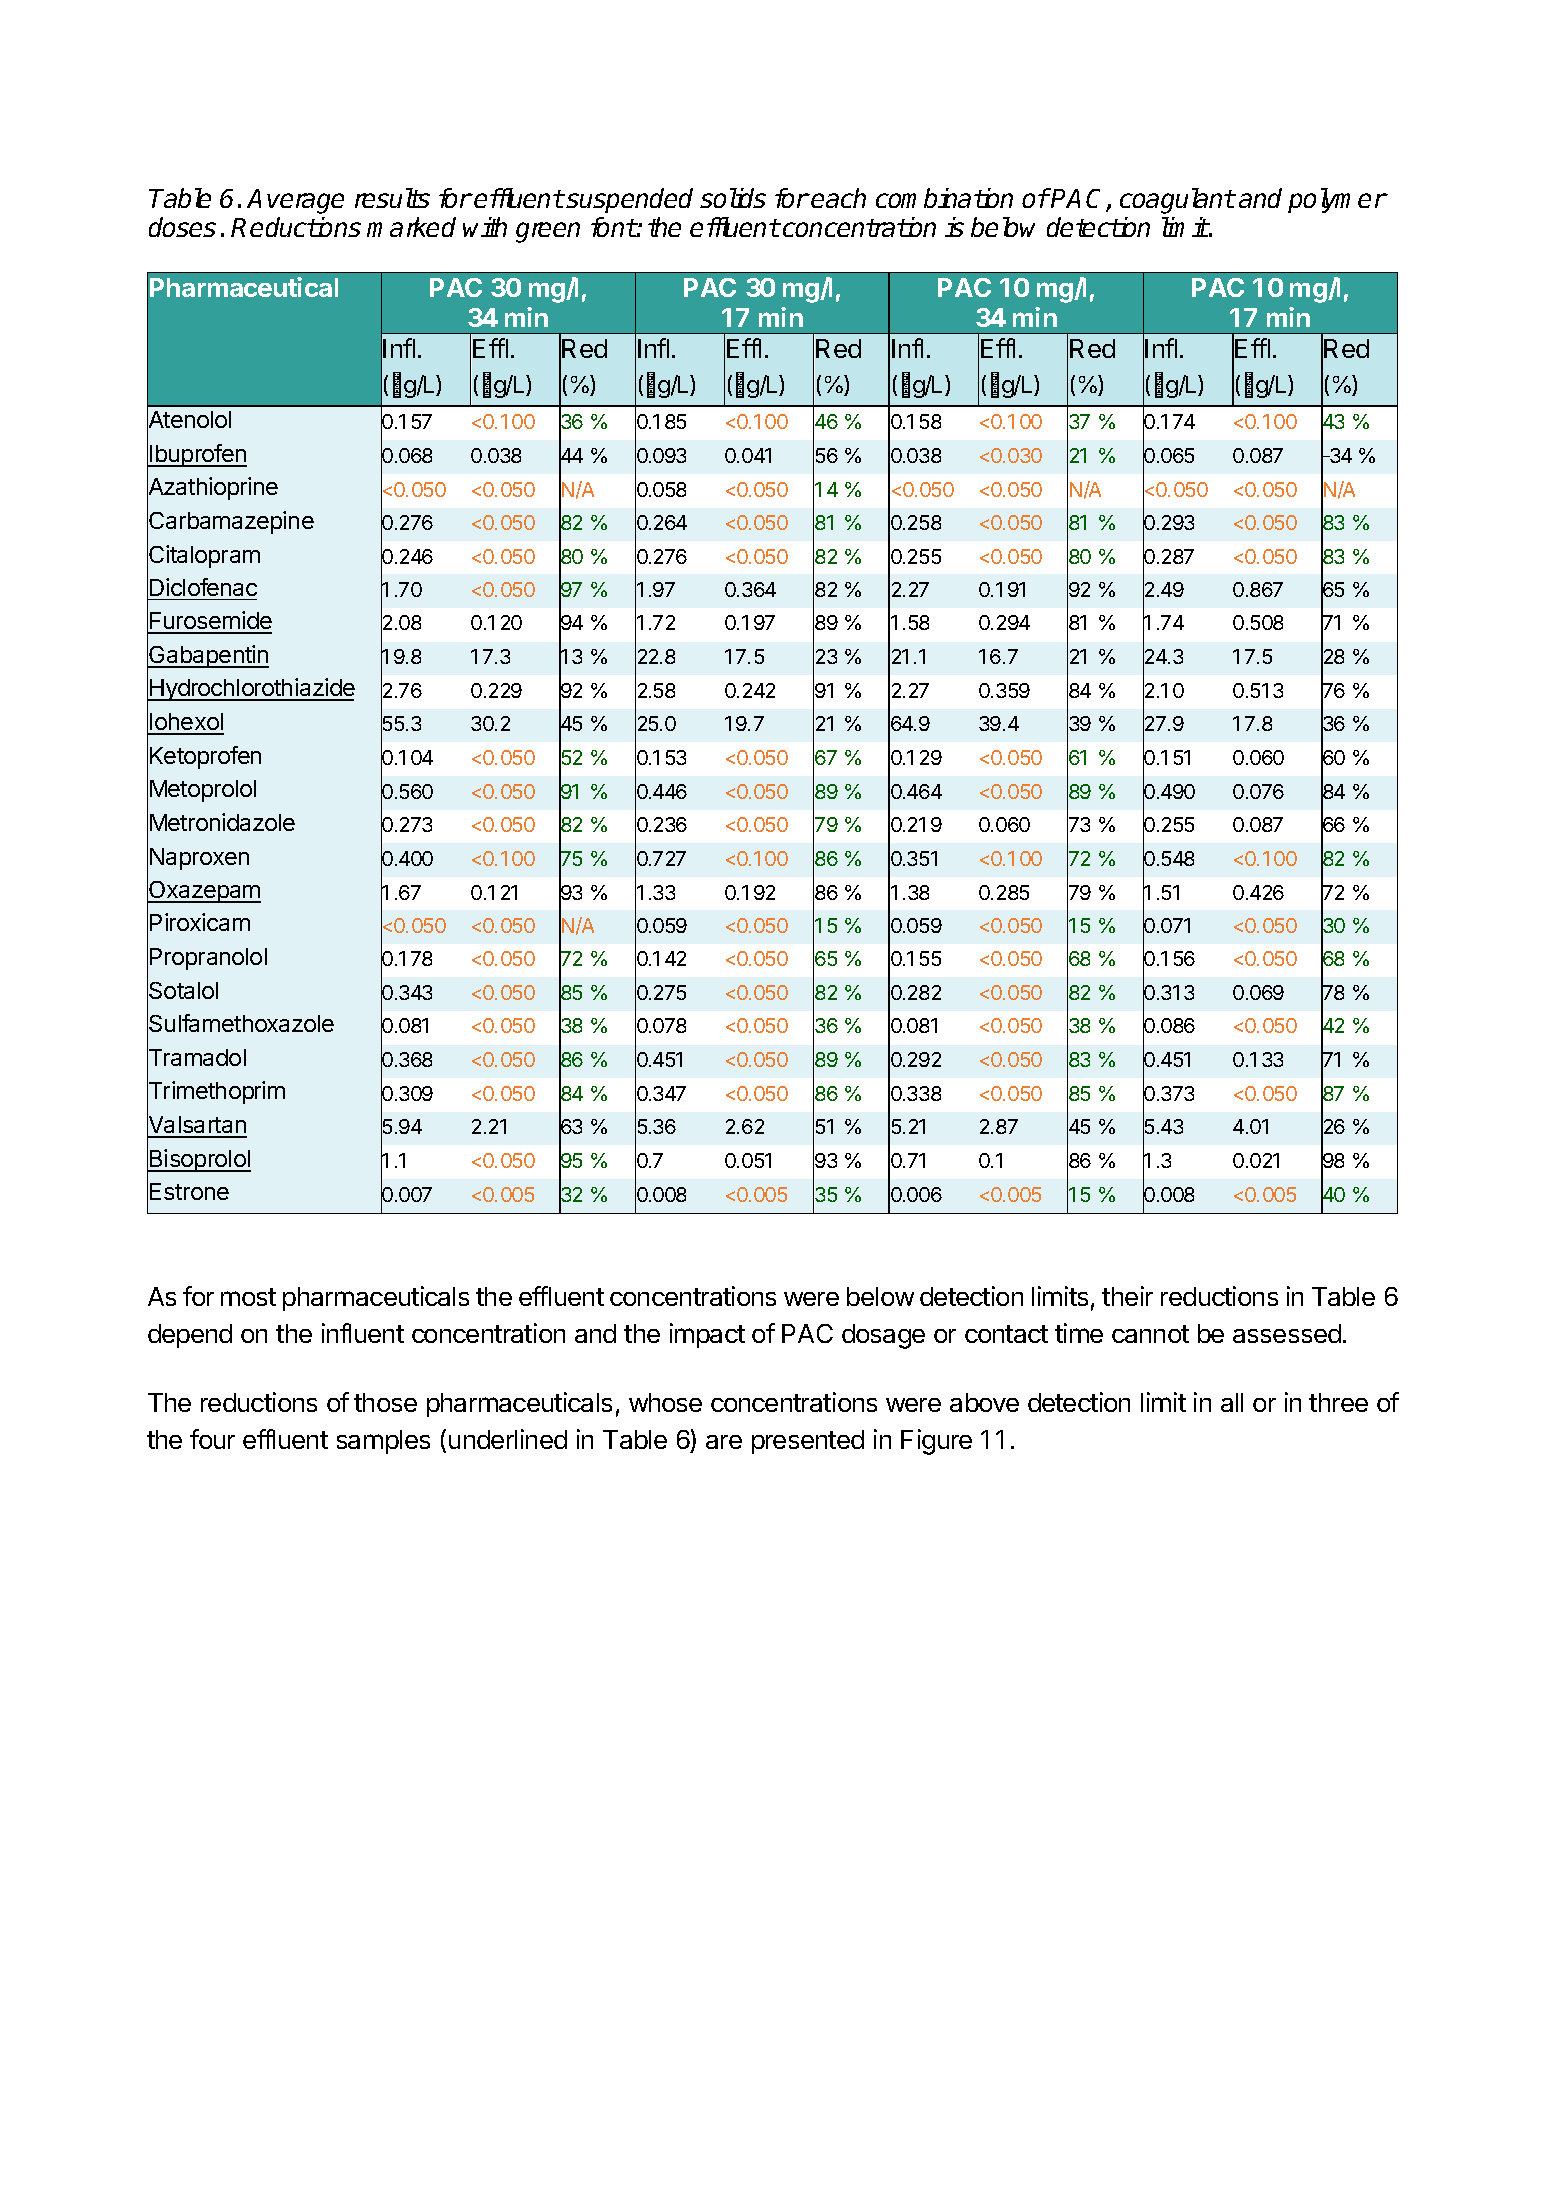  What do you see at coordinates (222, 822) in the screenshot?
I see `Metronidazole` at bounding box center [222, 822].
